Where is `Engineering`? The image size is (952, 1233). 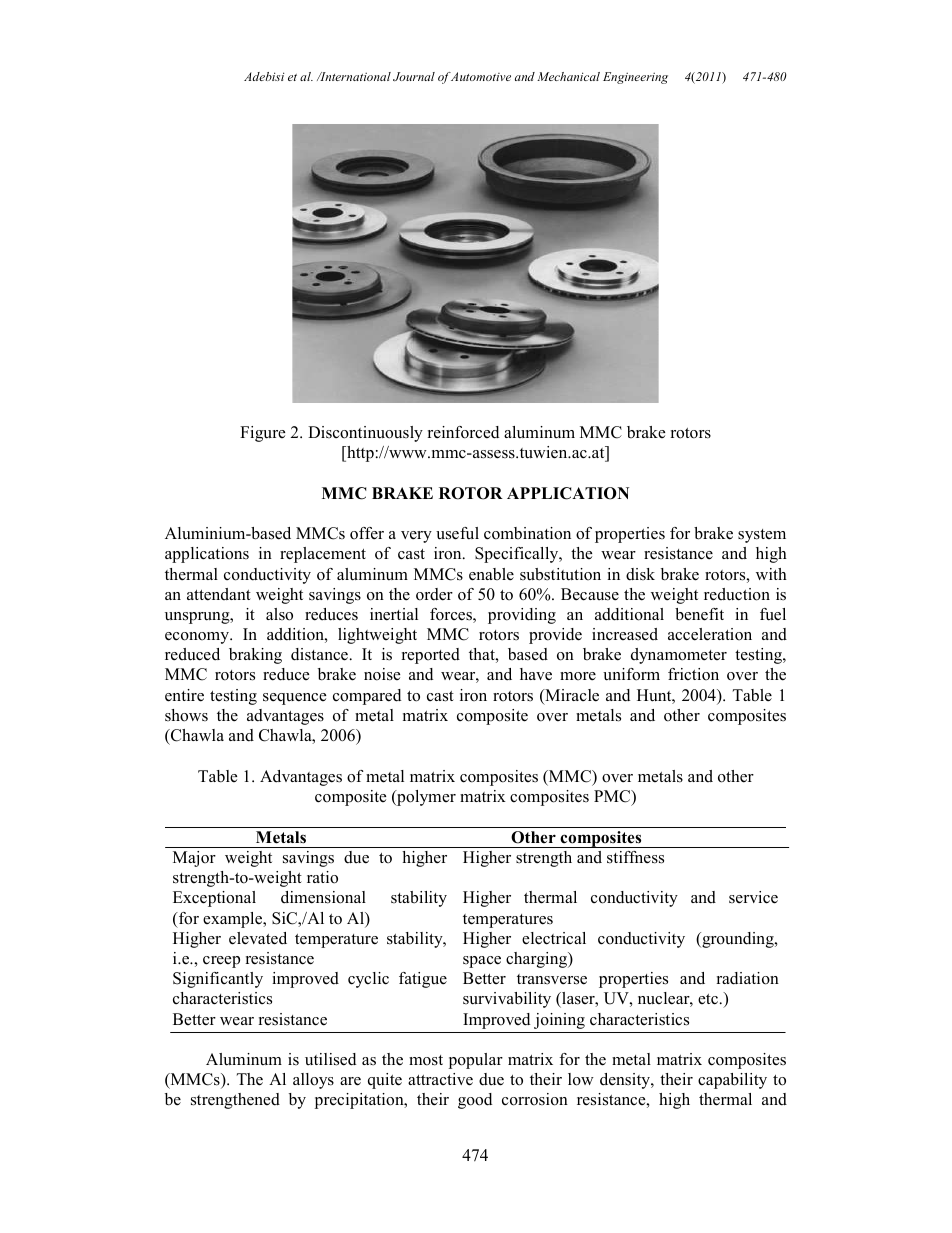
Engineering is located at coordinates (635, 78).
